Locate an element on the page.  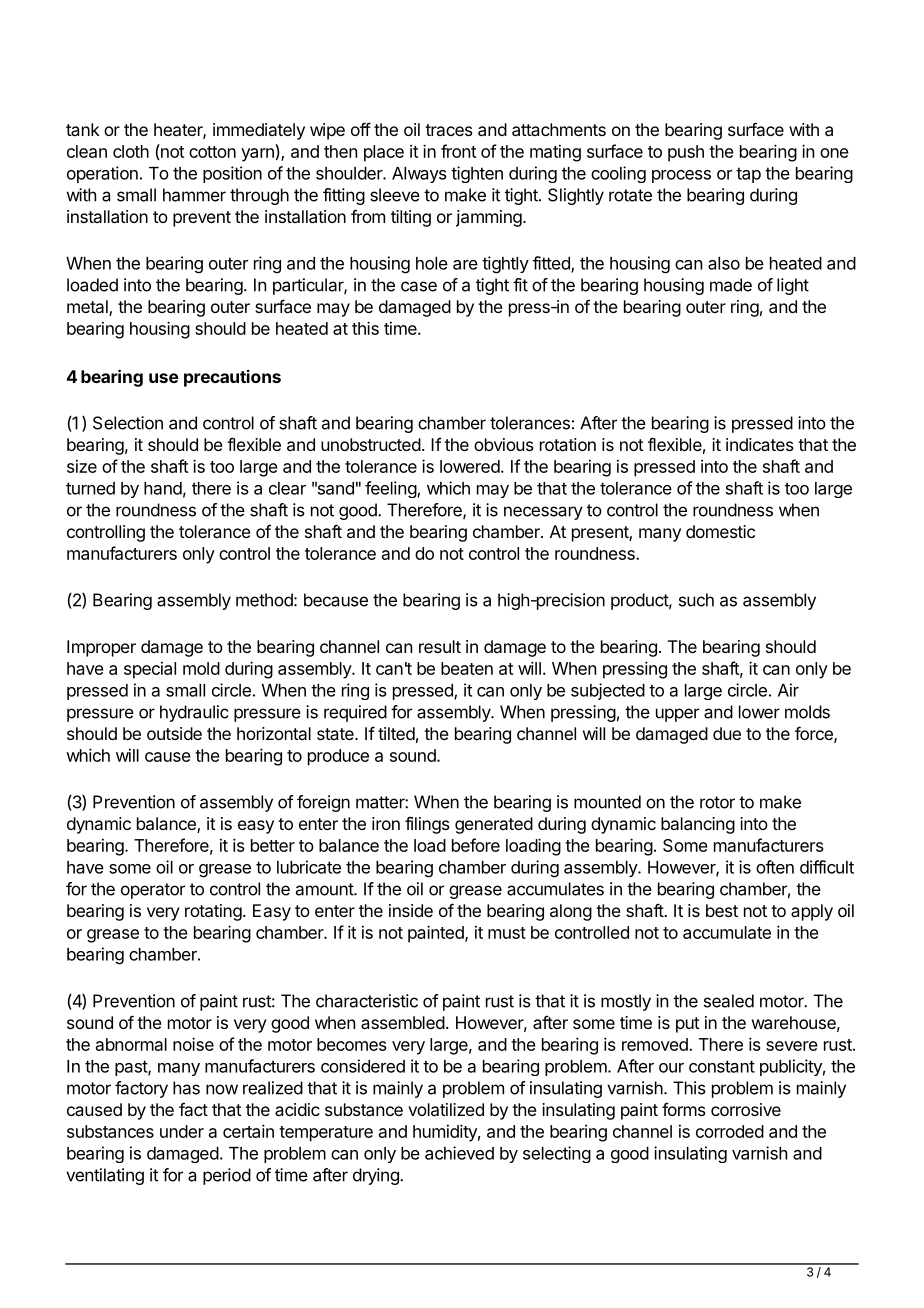
tap is located at coordinates (748, 175).
